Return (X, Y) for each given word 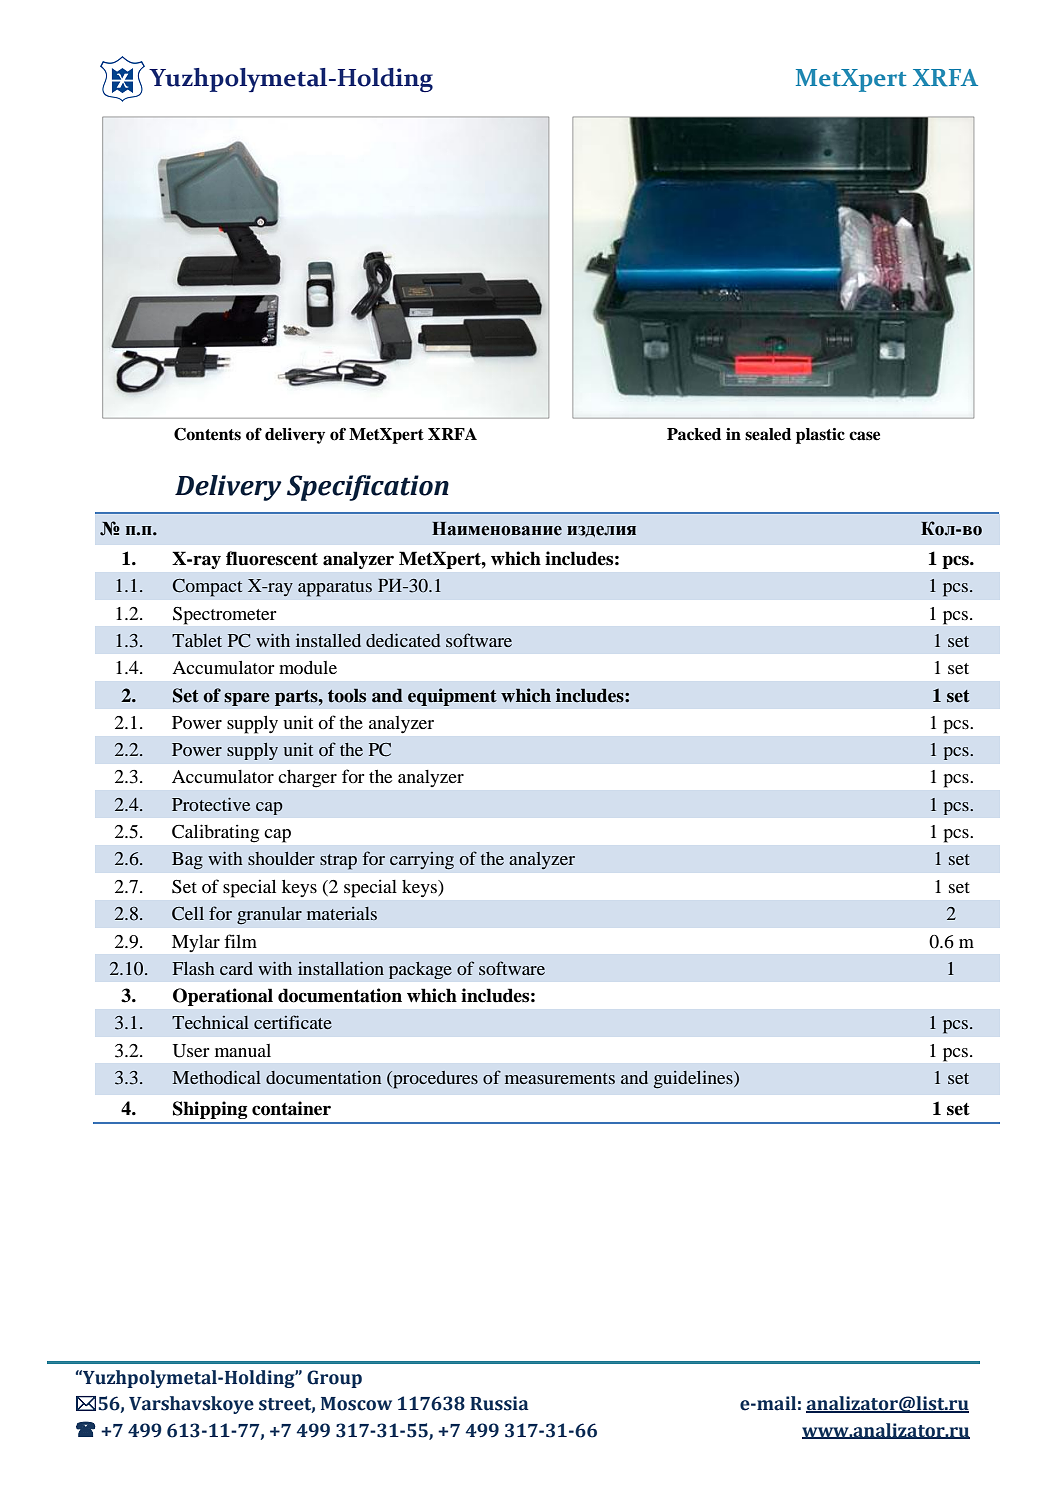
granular (269, 916)
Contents (207, 434)
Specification (368, 488)
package (420, 970)
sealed (768, 434)
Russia (499, 1403)
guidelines (694, 1079)
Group (334, 1379)
